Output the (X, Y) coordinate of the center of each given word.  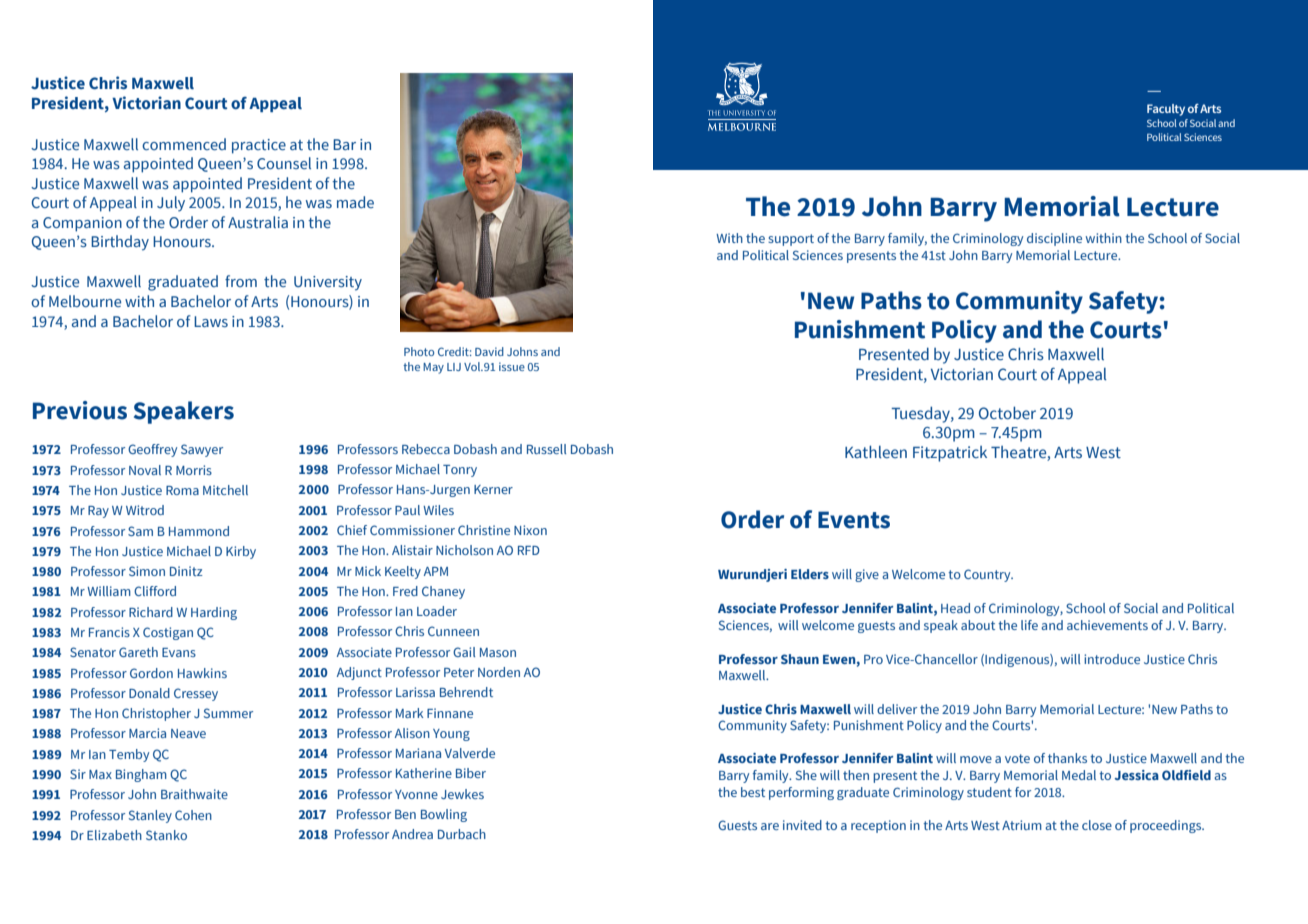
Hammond (199, 531)
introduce (1112, 659)
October (1007, 413)
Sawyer (202, 450)
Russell (546, 449)
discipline (1054, 239)
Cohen (193, 815)
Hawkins (202, 673)
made (355, 202)
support (791, 240)
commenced (184, 144)
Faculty (1166, 110)
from (241, 281)
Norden (499, 672)
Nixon (530, 530)
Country (988, 575)
